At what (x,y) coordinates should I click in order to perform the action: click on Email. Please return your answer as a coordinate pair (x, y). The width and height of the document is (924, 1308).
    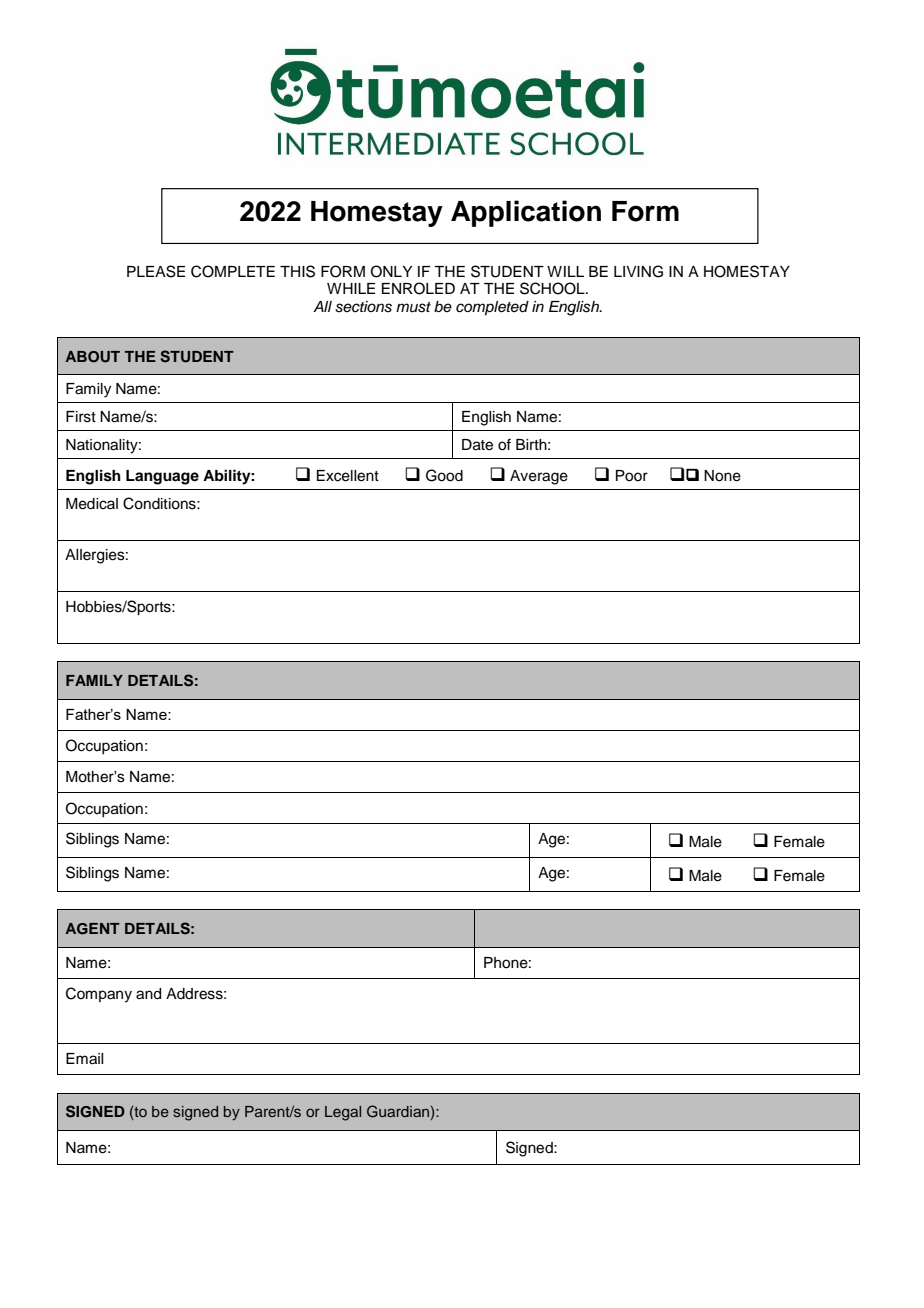
    Looking at the image, I should click on (84, 1059).
